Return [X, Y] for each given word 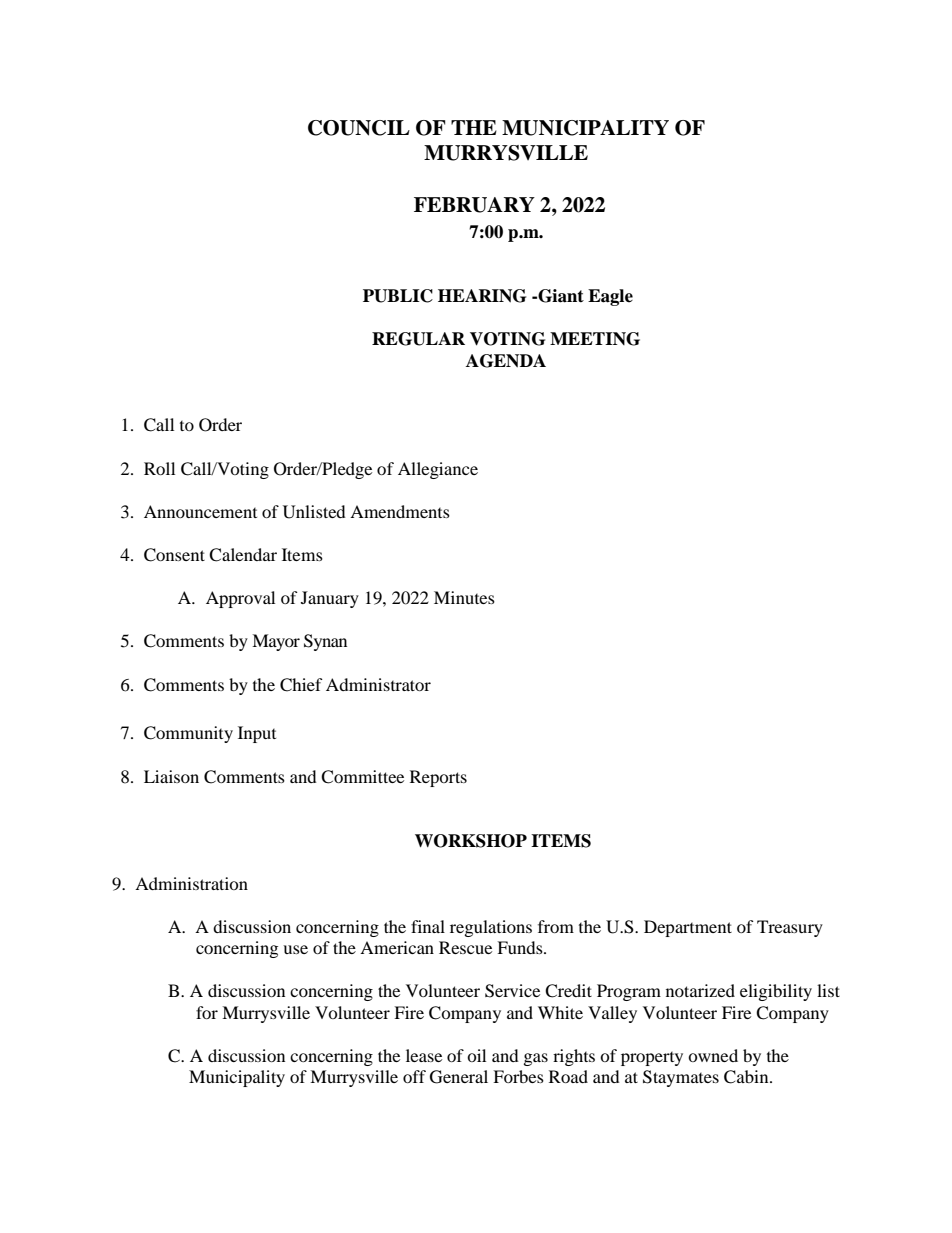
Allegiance [438, 470]
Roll [159, 468]
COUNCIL [359, 128]
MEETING [595, 339]
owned [713, 1055]
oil [476, 1055]
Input [257, 734]
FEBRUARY [474, 205]
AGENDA [506, 361]
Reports [438, 778]
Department [688, 928]
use [295, 949]
